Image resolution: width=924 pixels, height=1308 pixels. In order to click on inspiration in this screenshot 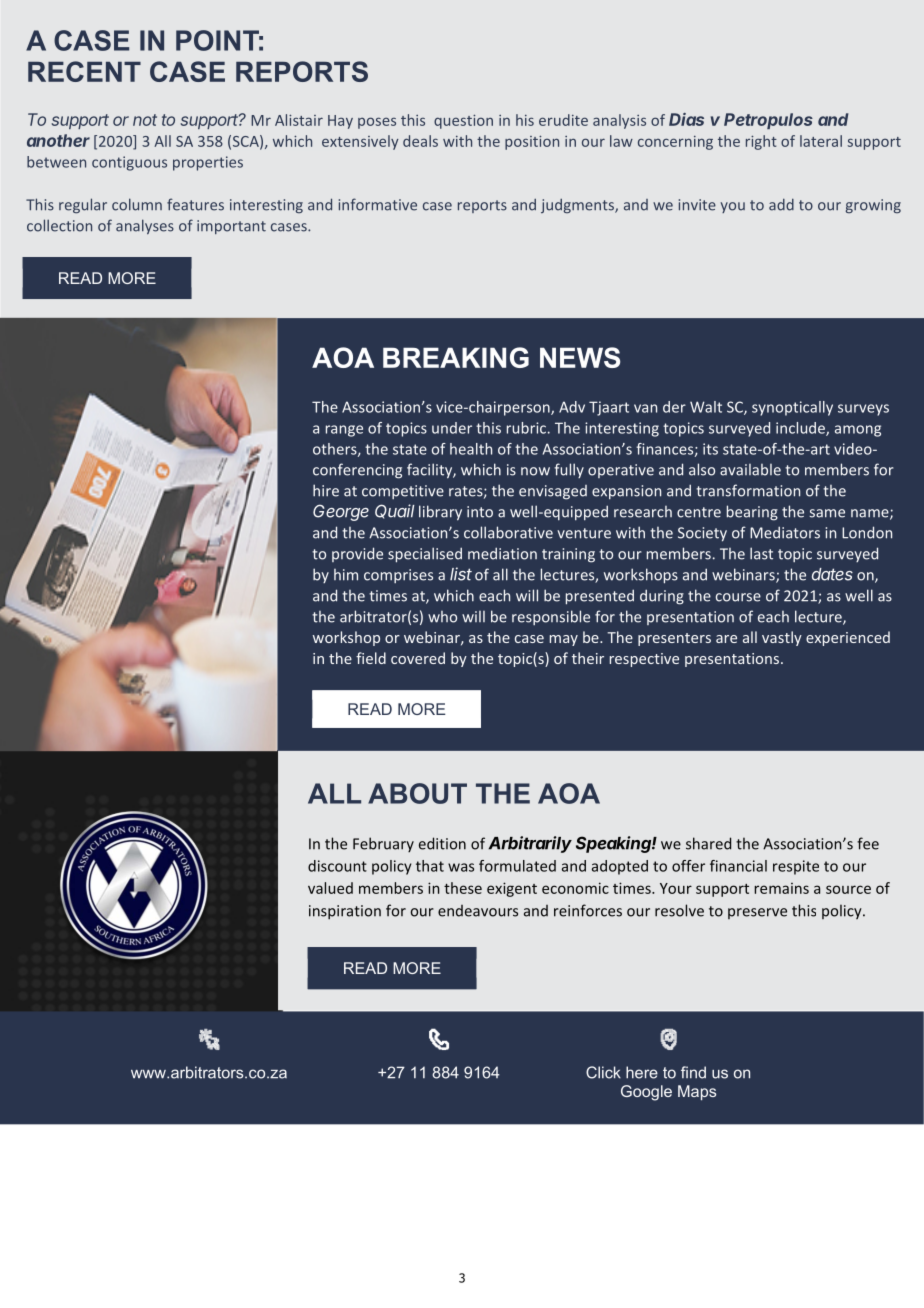, I will do `click(345, 912)`.
